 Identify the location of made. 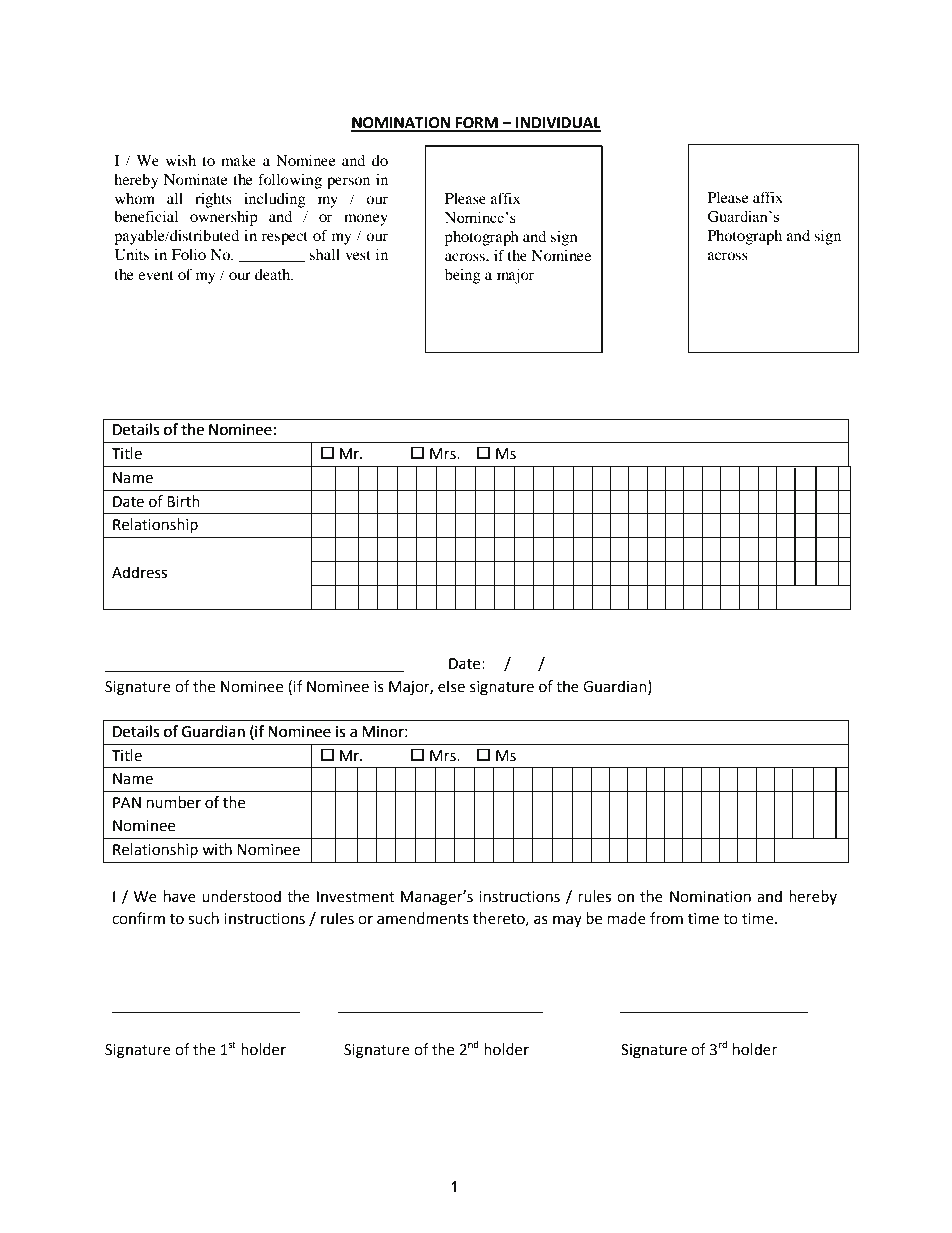
(627, 918).
